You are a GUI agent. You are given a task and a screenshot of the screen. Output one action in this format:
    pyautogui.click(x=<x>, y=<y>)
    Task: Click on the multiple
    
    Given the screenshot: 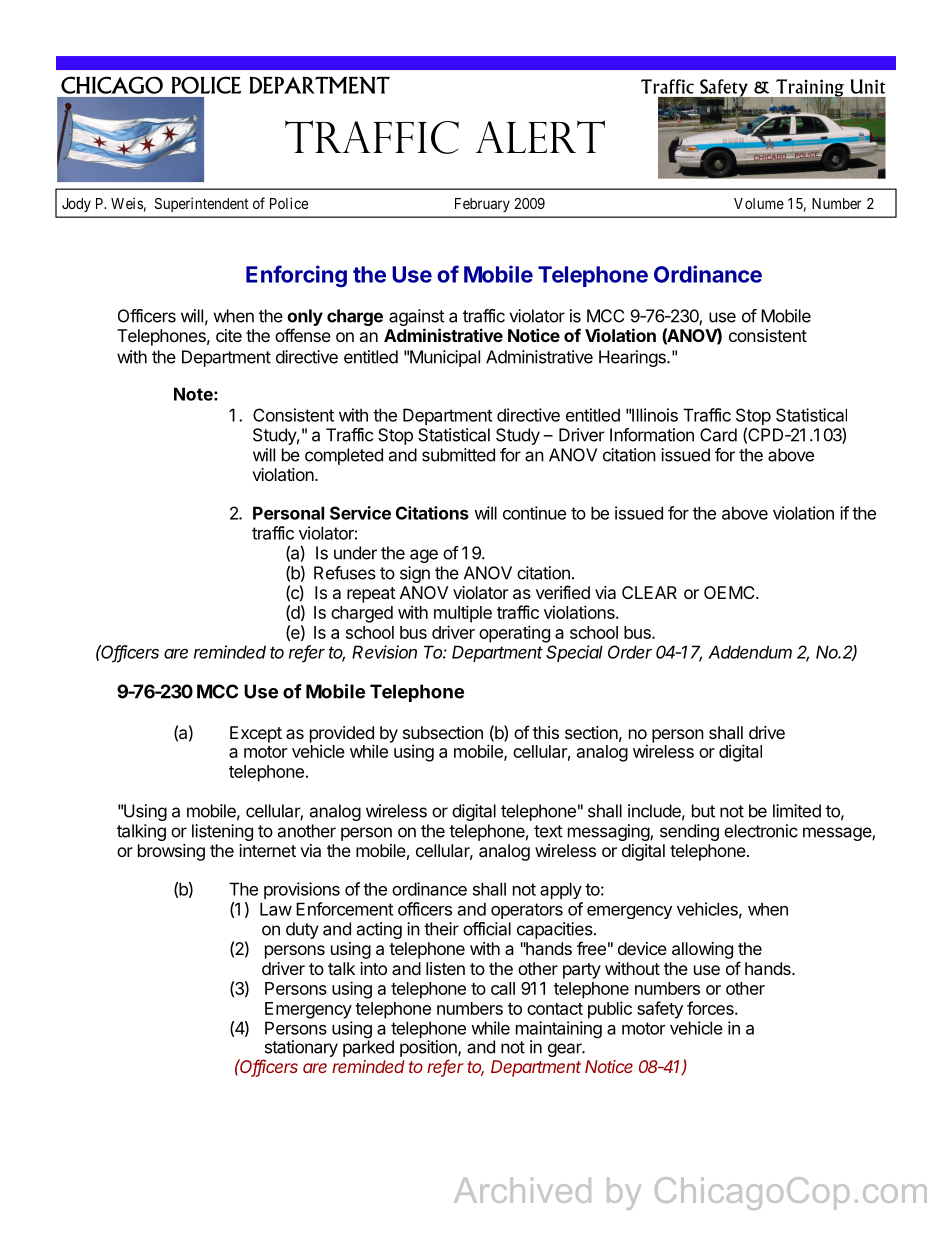 What is the action you would take?
    pyautogui.click(x=463, y=614)
